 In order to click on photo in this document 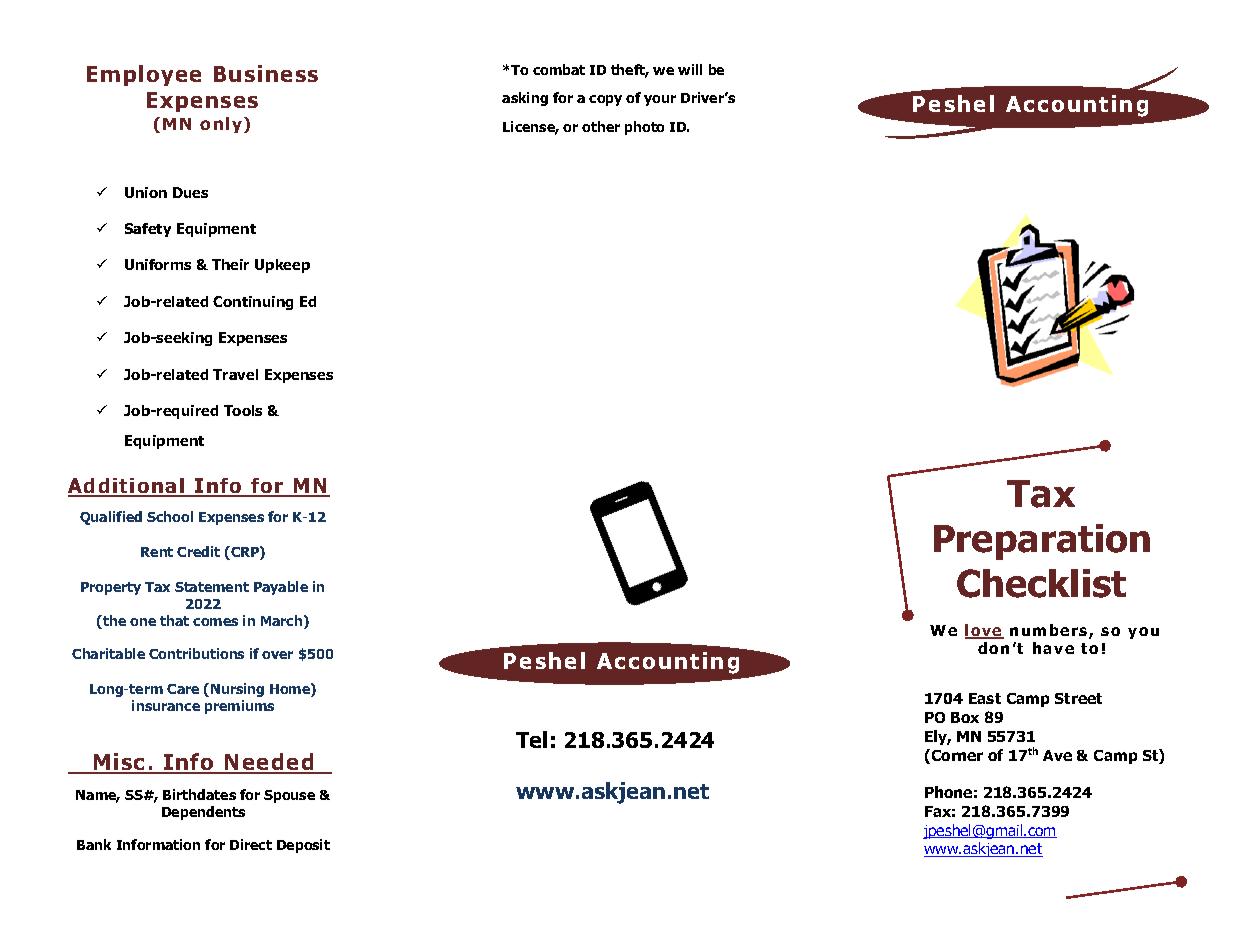, I will do `click(644, 128)`.
